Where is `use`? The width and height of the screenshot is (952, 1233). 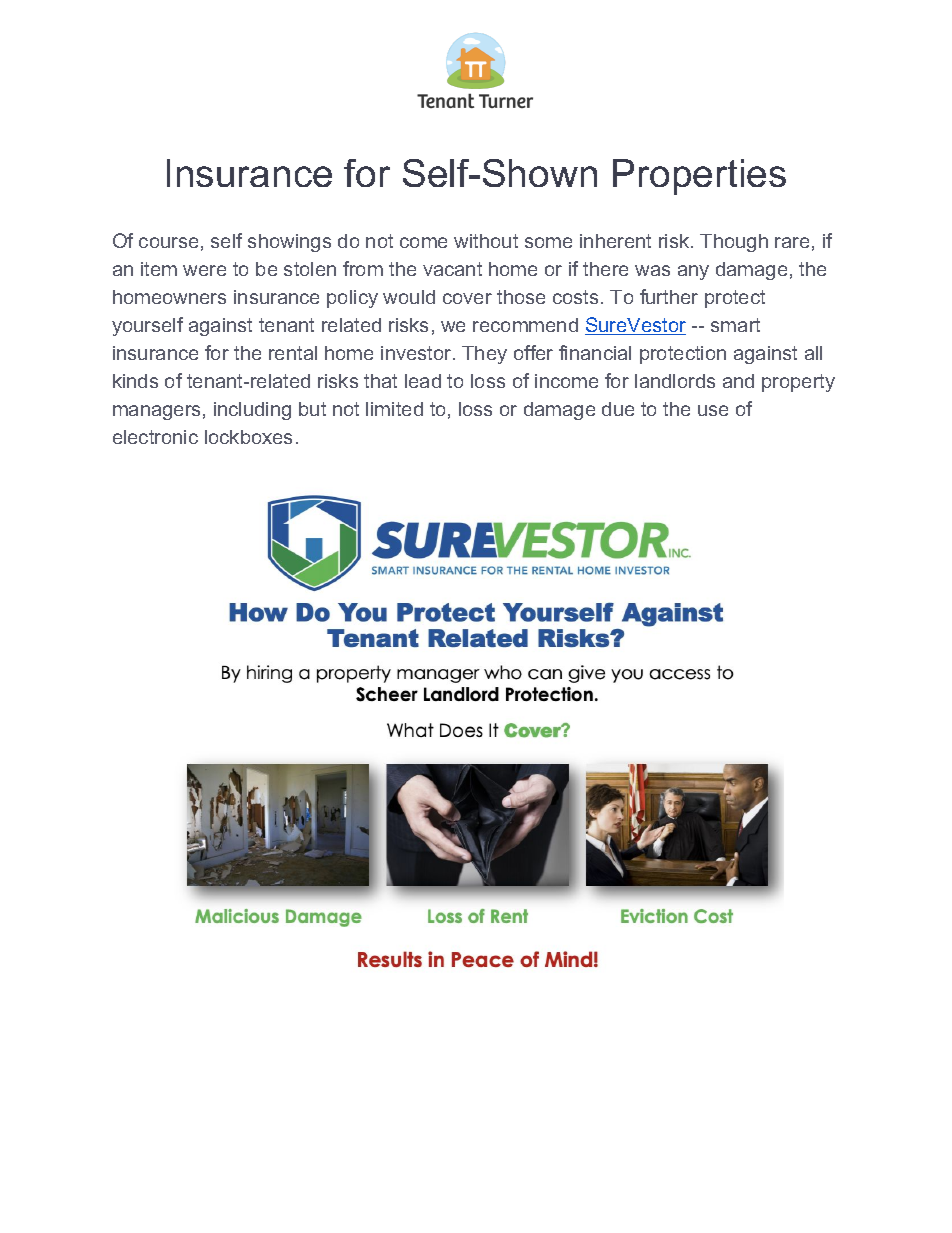
use is located at coordinates (713, 410).
